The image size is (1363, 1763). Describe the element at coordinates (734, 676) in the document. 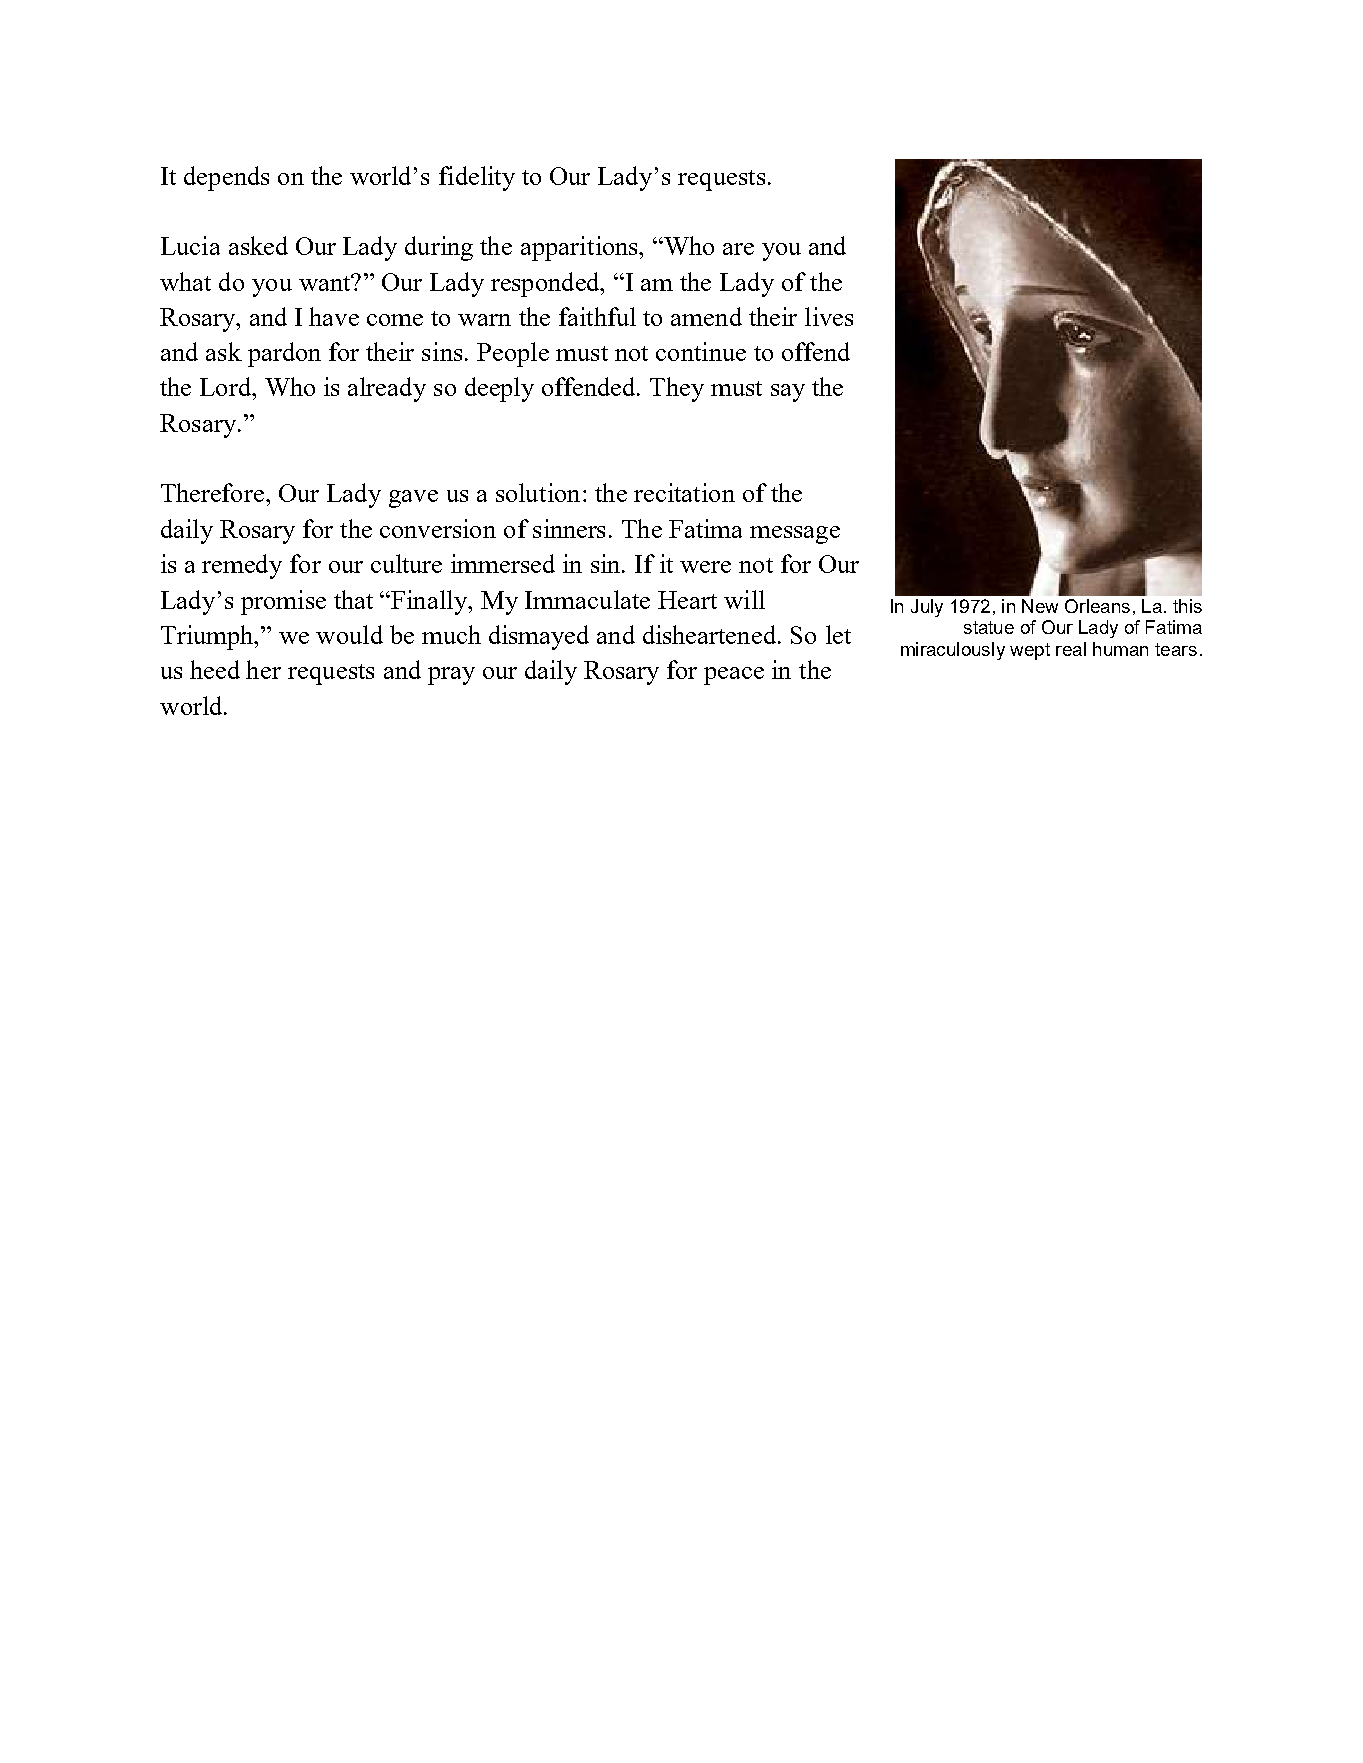

I see `peace` at that location.
